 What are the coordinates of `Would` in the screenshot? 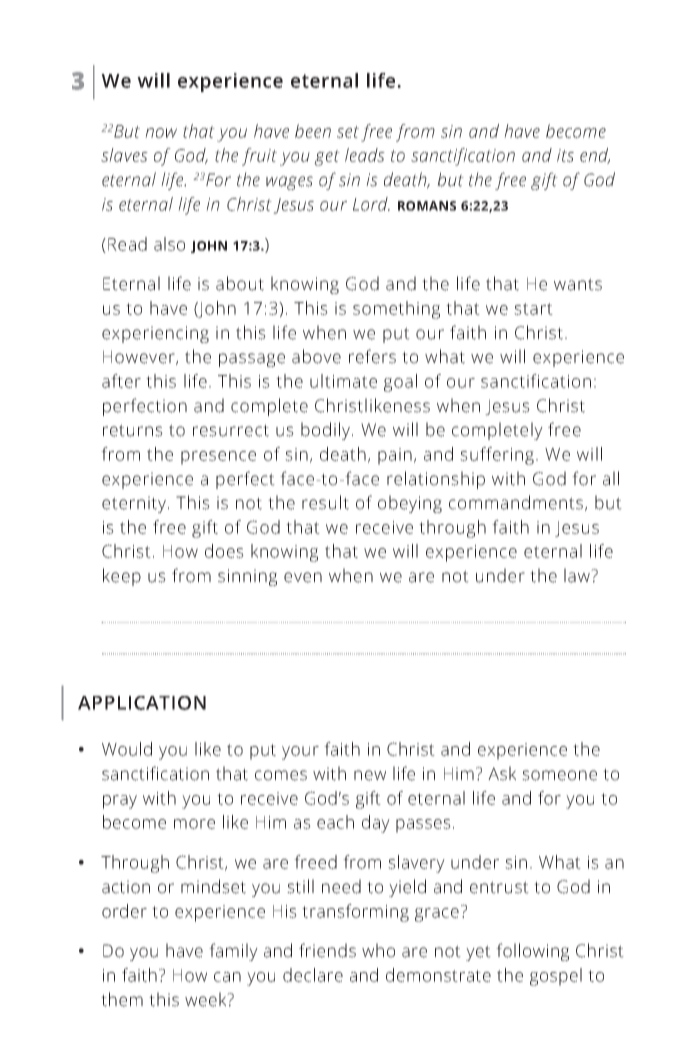 It's located at (127, 749).
